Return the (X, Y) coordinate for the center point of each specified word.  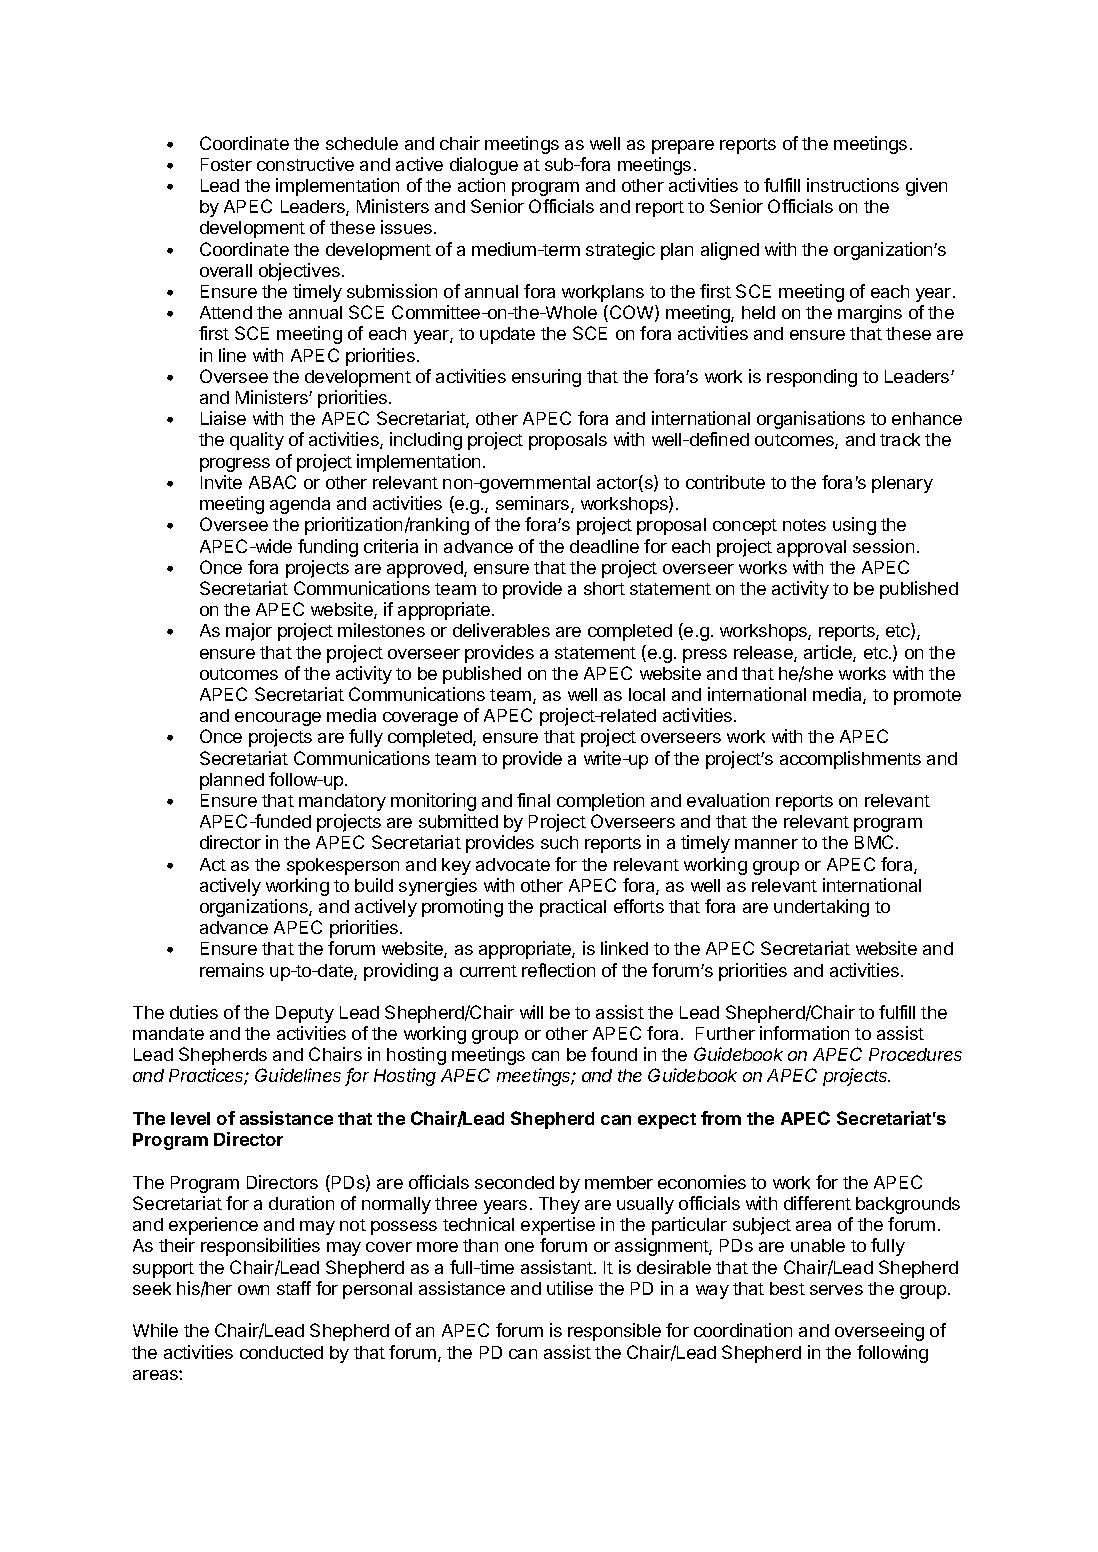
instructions (853, 185)
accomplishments (850, 760)
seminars (534, 504)
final (533, 800)
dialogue (484, 166)
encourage (278, 719)
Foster (226, 164)
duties (194, 1012)
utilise (570, 1288)
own (253, 1290)
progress (235, 465)
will (531, 1012)
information (804, 1033)
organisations (811, 420)
